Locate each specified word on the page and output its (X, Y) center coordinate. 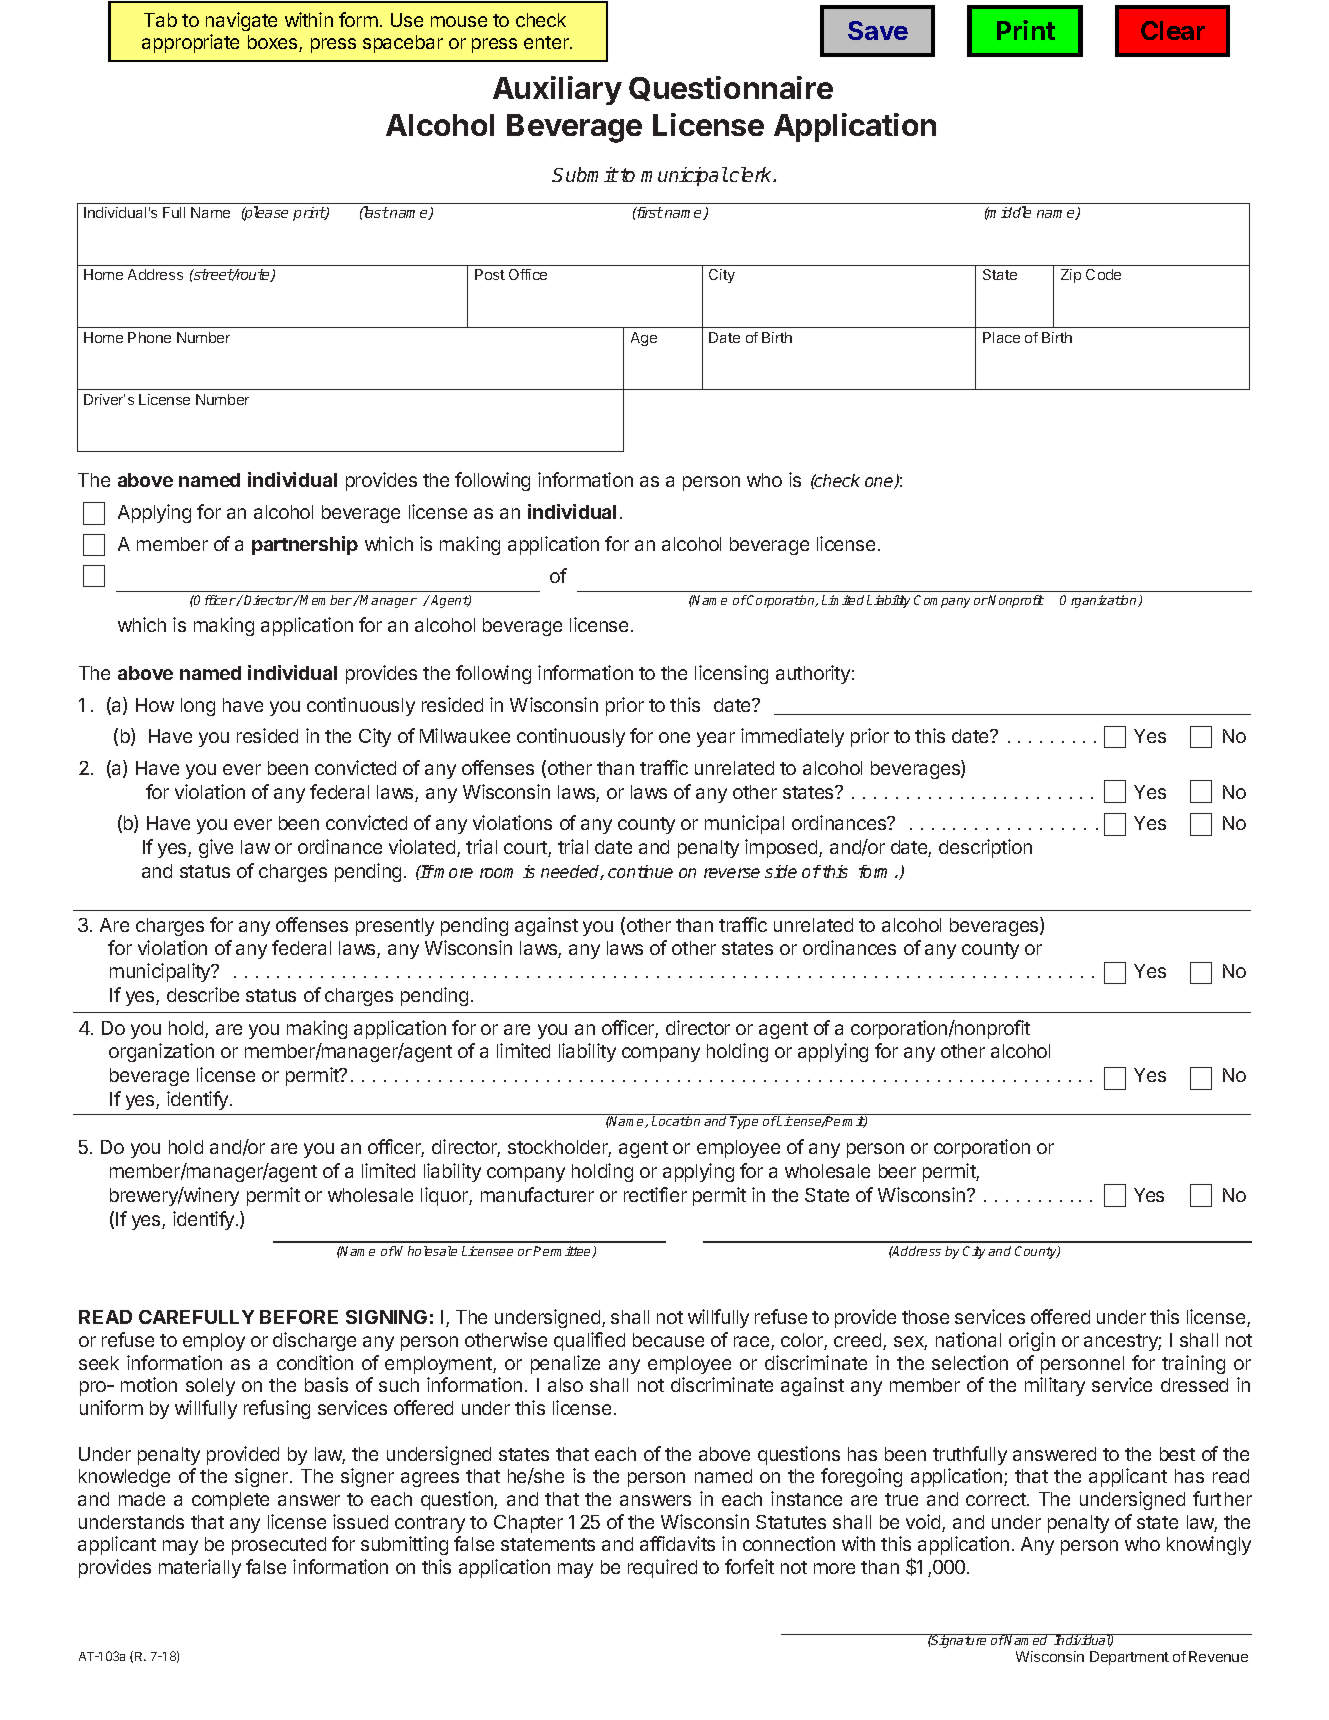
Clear (1173, 30)
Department (1129, 1658)
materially (200, 1568)
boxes (274, 43)
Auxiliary (557, 90)
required (662, 1568)
